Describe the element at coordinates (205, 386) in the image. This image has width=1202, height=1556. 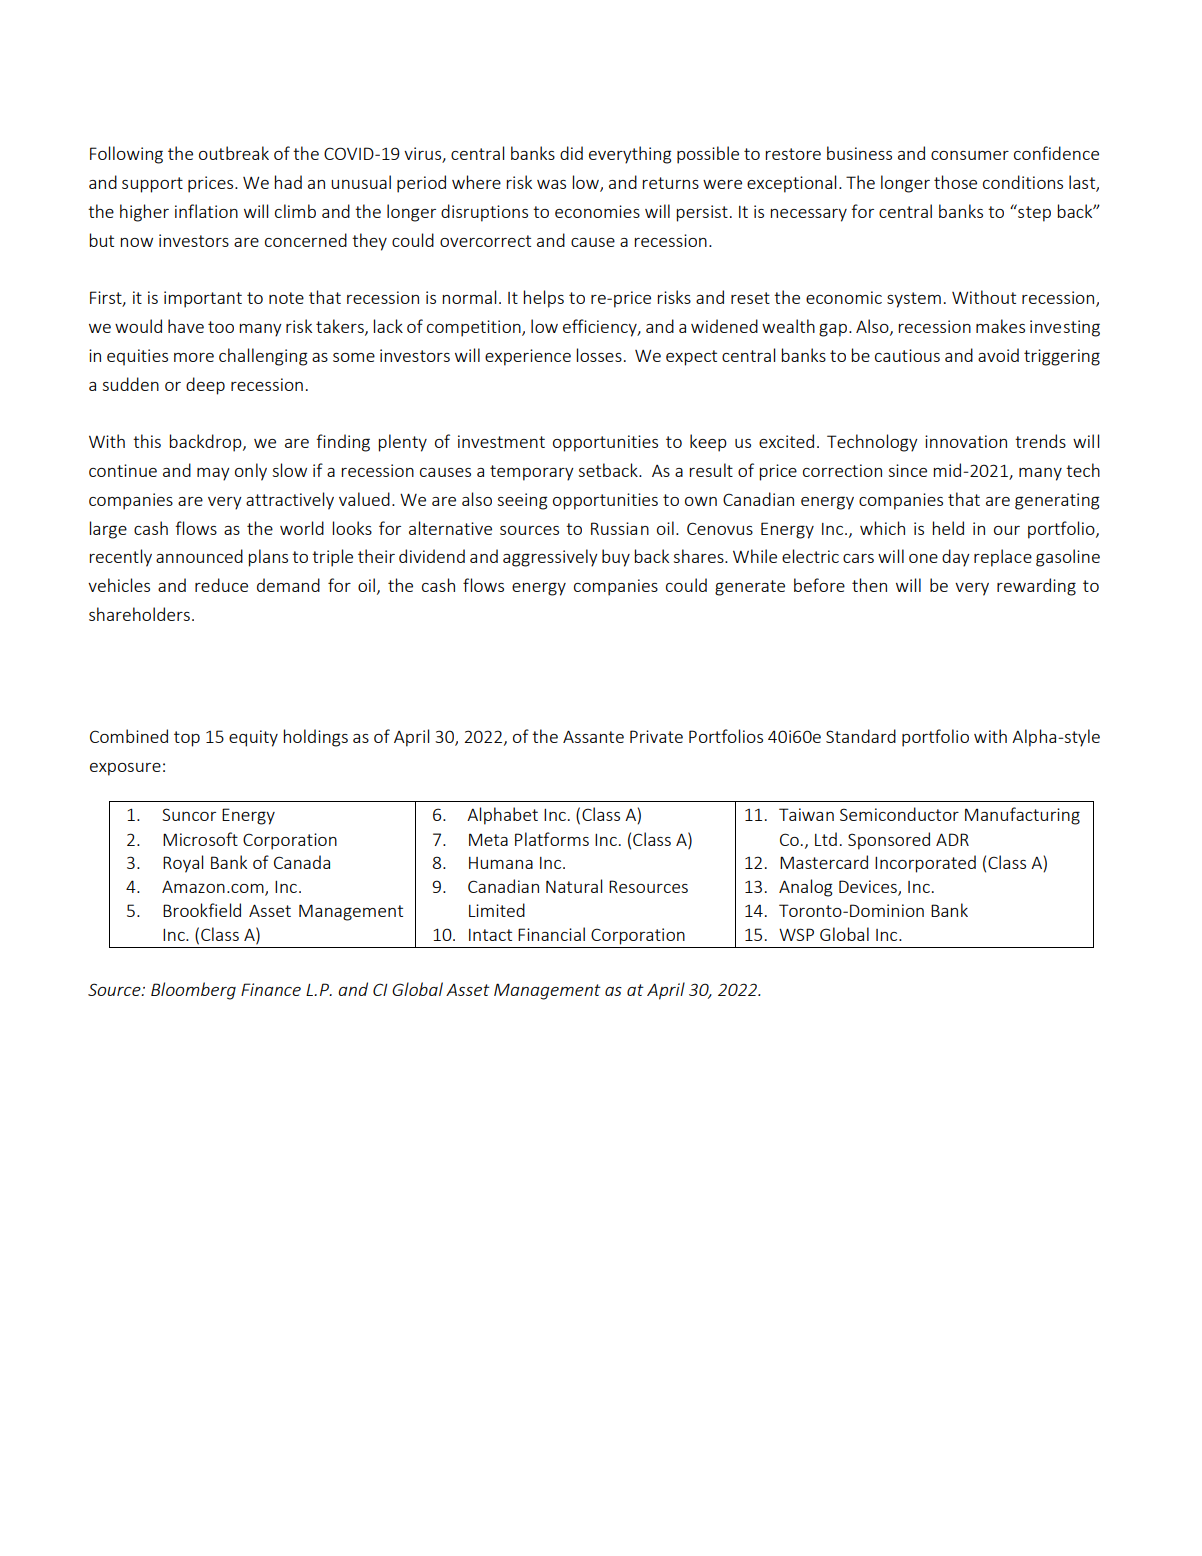
I see `deep` at that location.
